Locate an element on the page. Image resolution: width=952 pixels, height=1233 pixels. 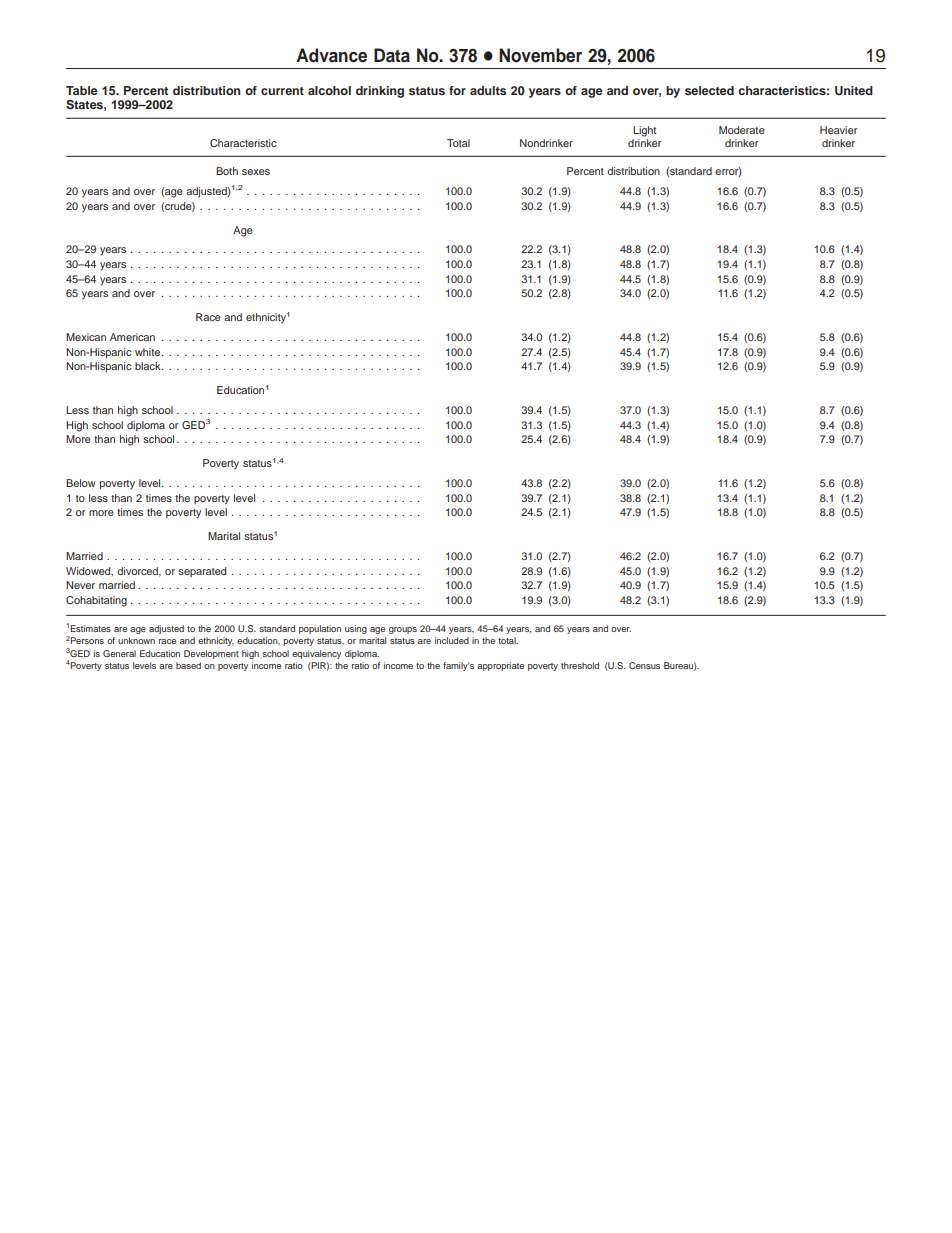
Moderate is located at coordinates (742, 130).
